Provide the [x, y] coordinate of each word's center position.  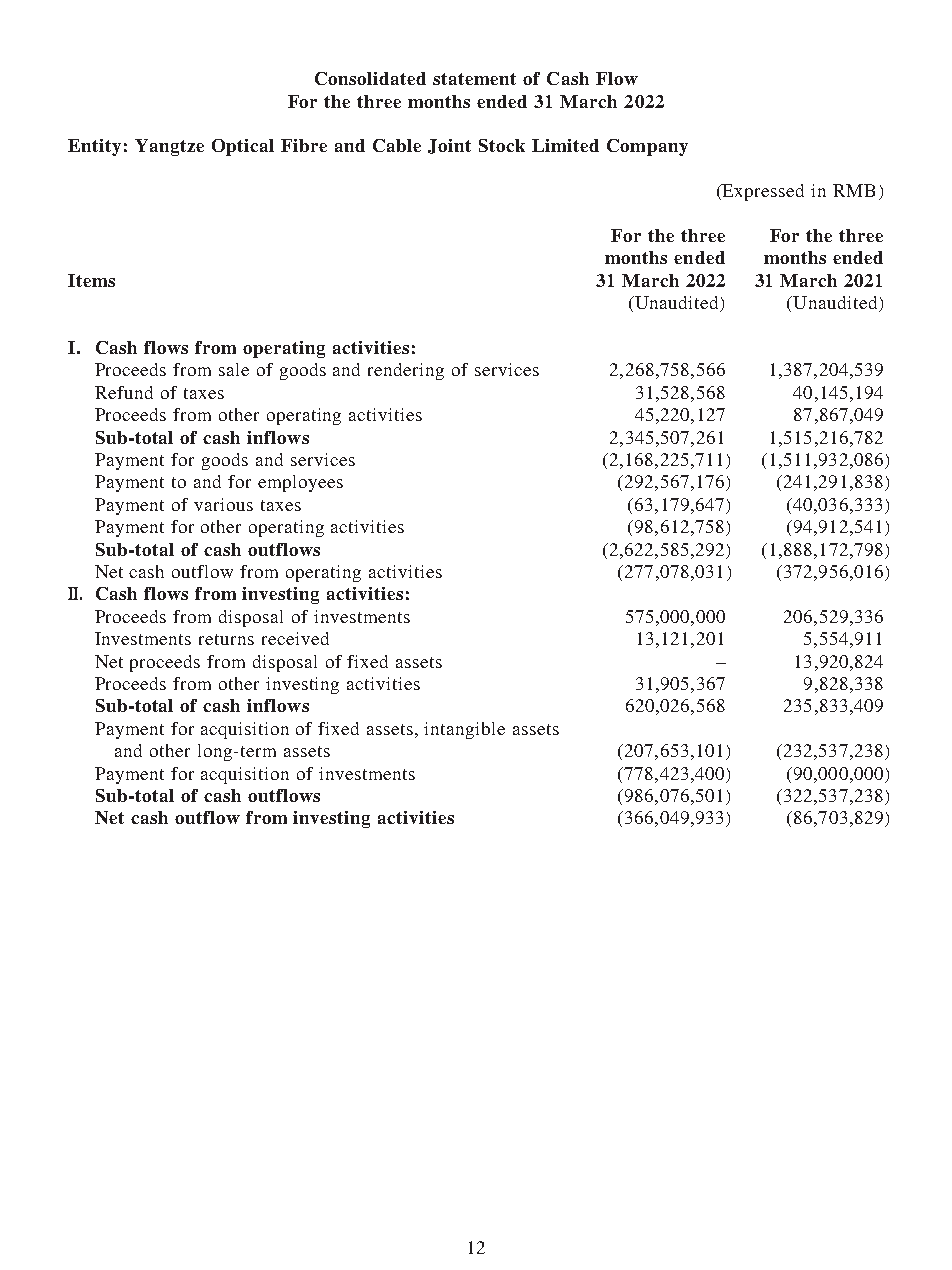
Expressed [762, 192]
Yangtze [169, 147]
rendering [406, 371]
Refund [124, 392]
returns [226, 639]
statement [474, 79]
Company [647, 147]
